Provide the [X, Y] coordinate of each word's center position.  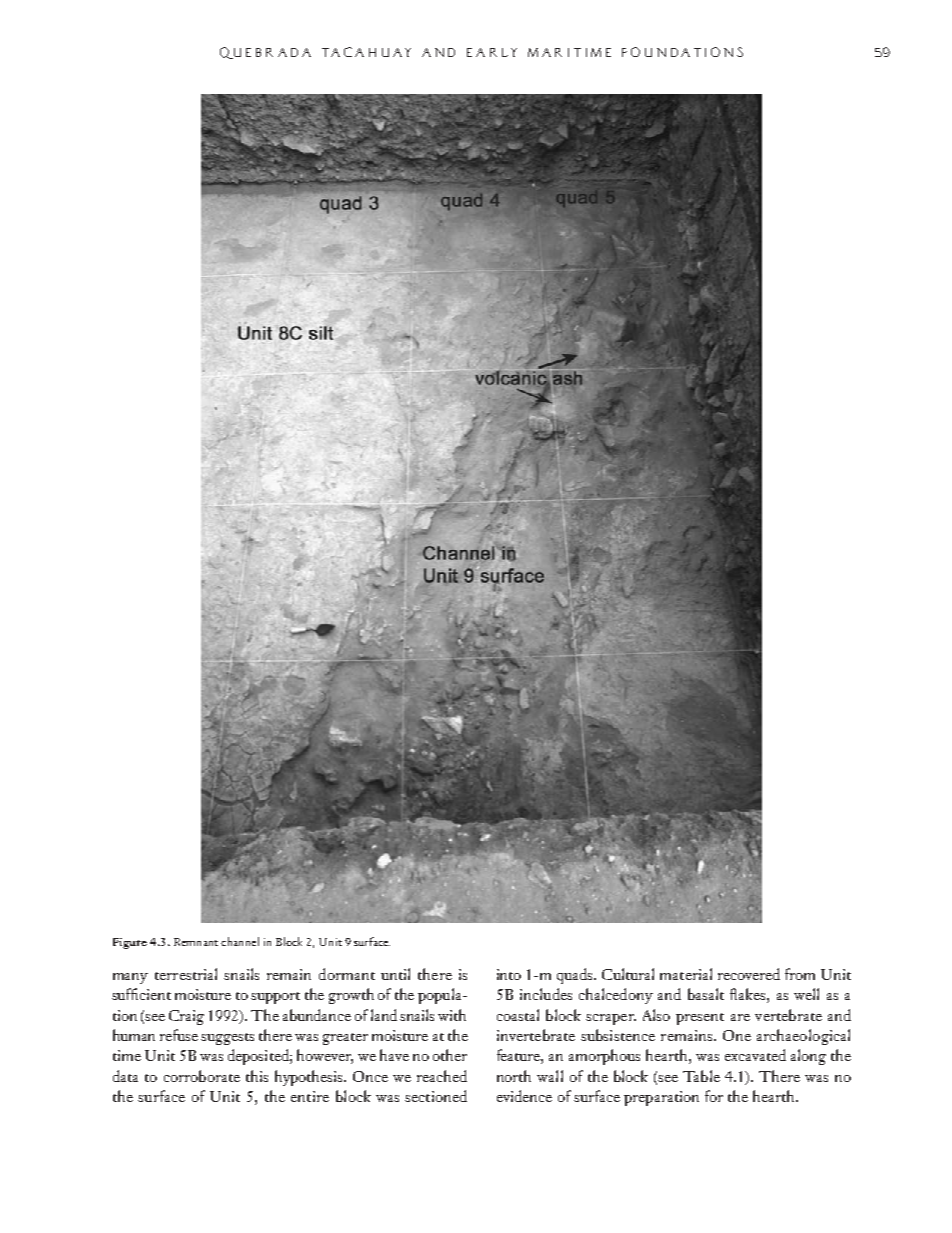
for [714, 1096]
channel [240, 941]
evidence [524, 1096]
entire [310, 1096]
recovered [749, 974]
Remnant [196, 942]
